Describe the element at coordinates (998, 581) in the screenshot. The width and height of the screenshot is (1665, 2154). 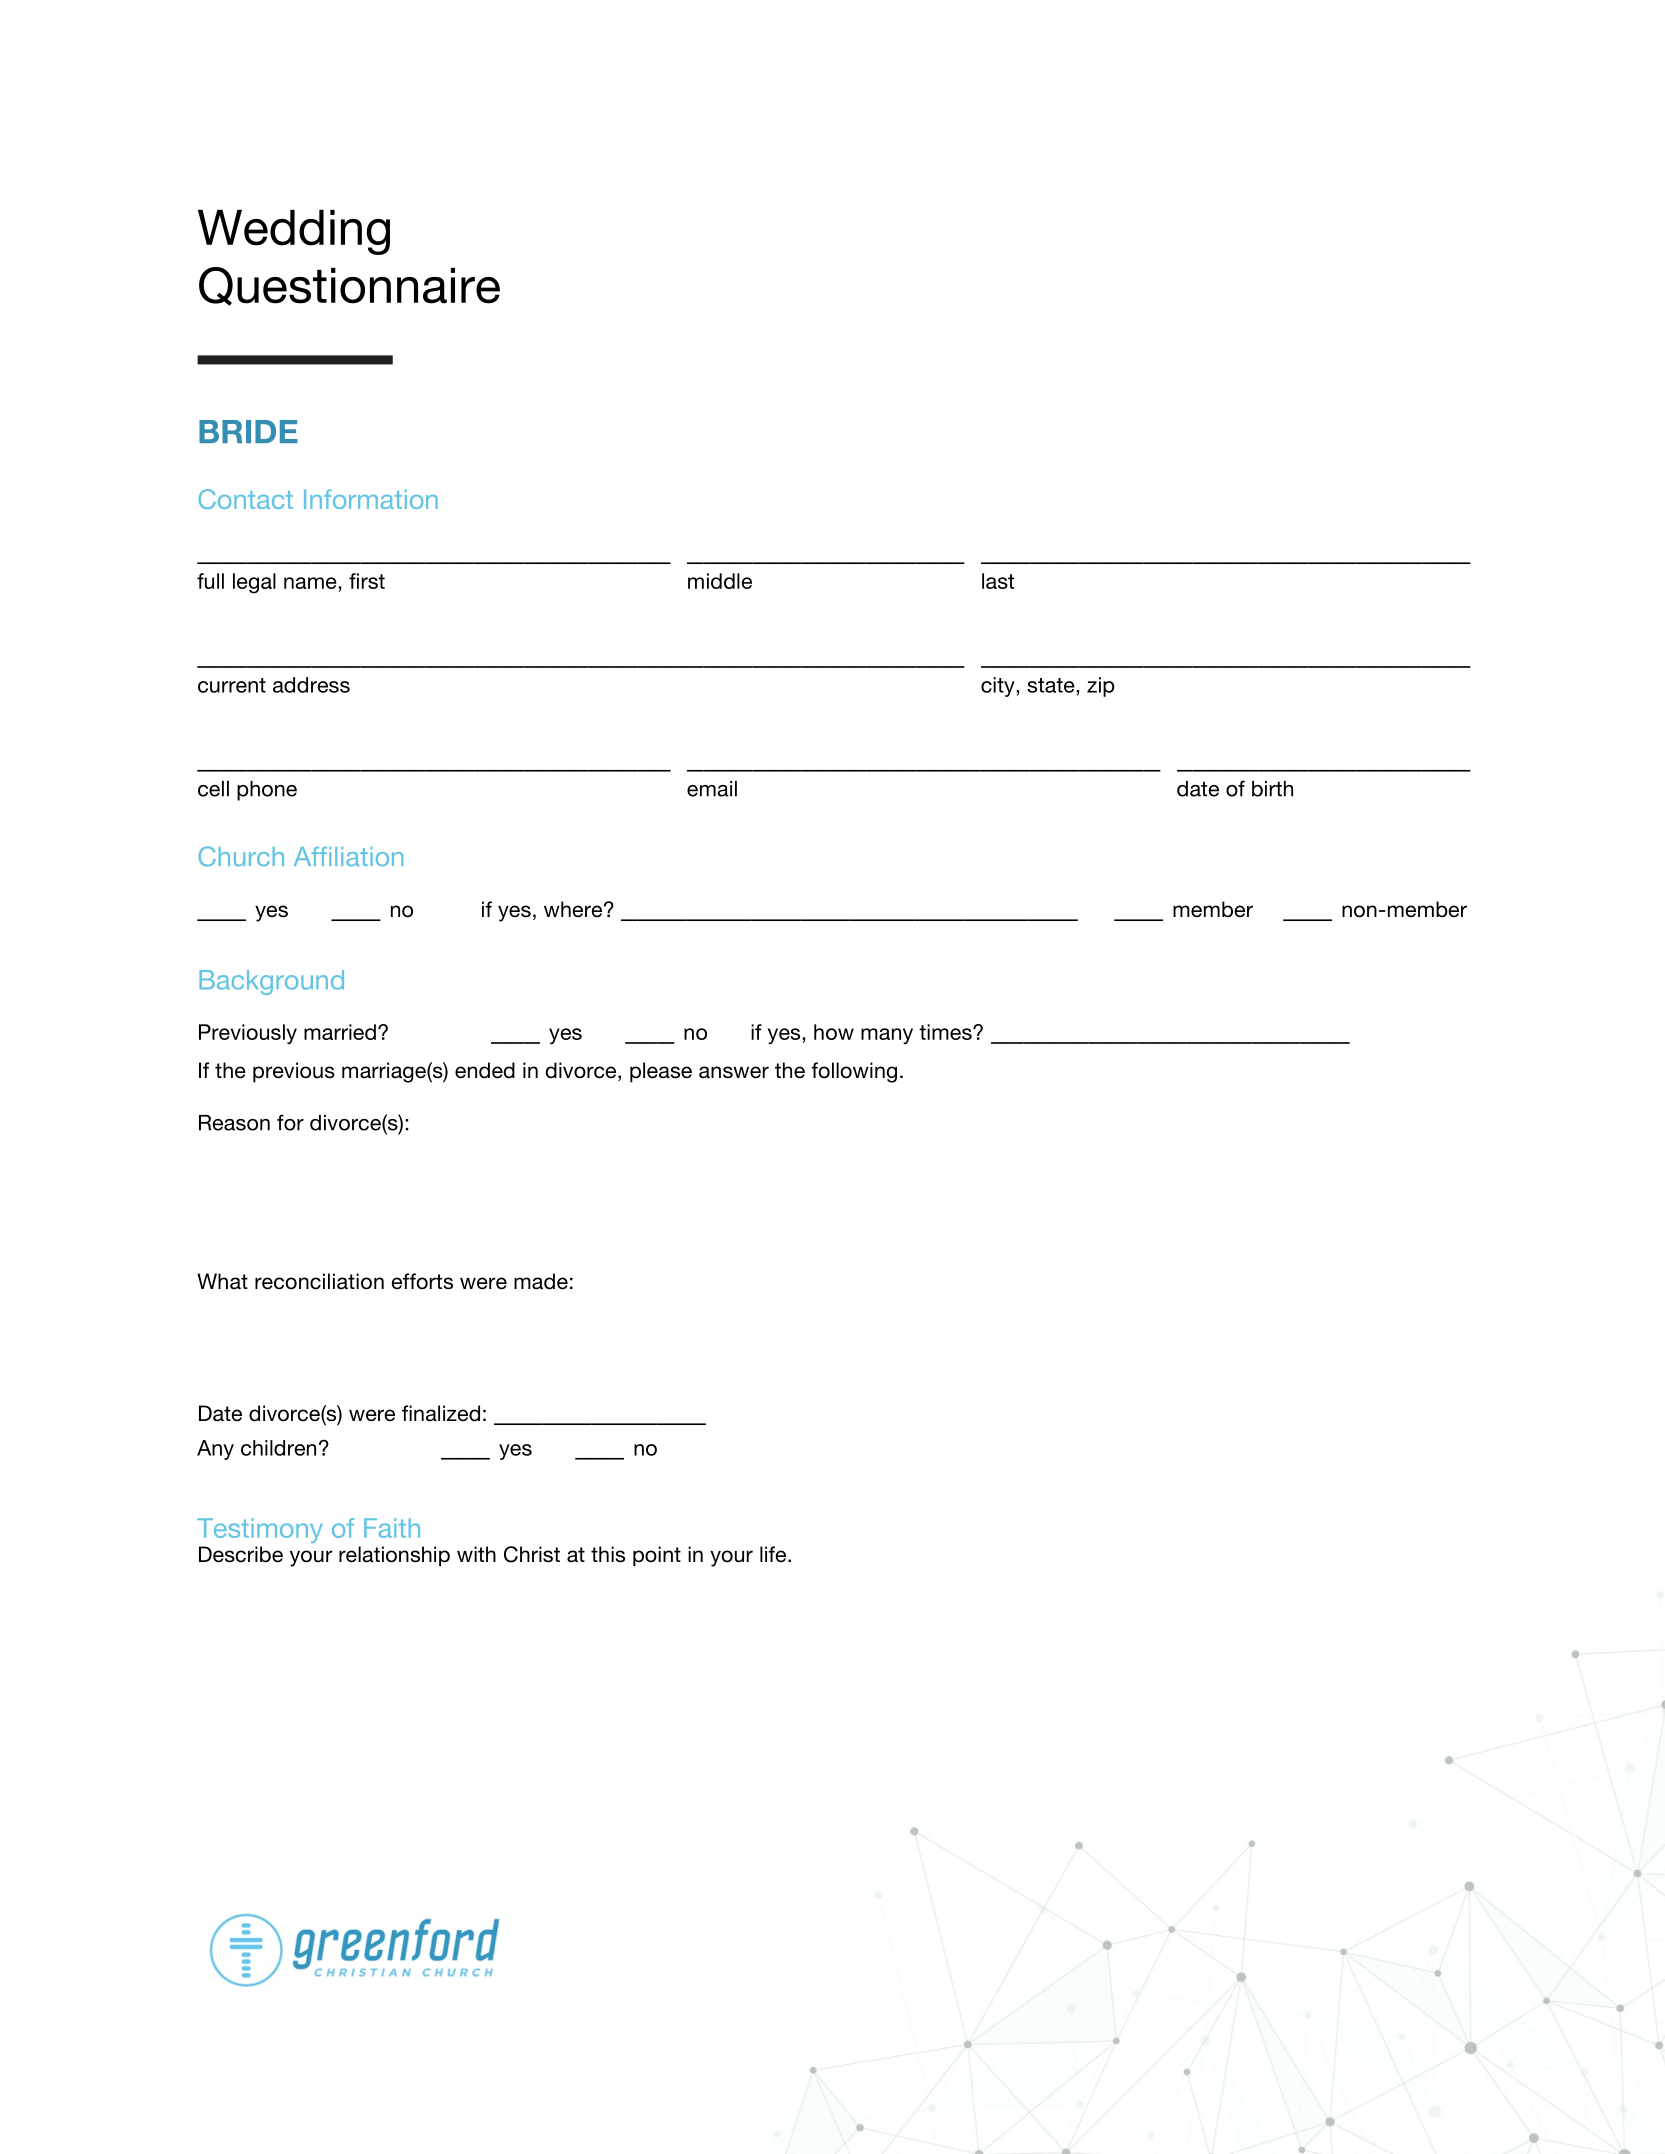
I see `last` at that location.
